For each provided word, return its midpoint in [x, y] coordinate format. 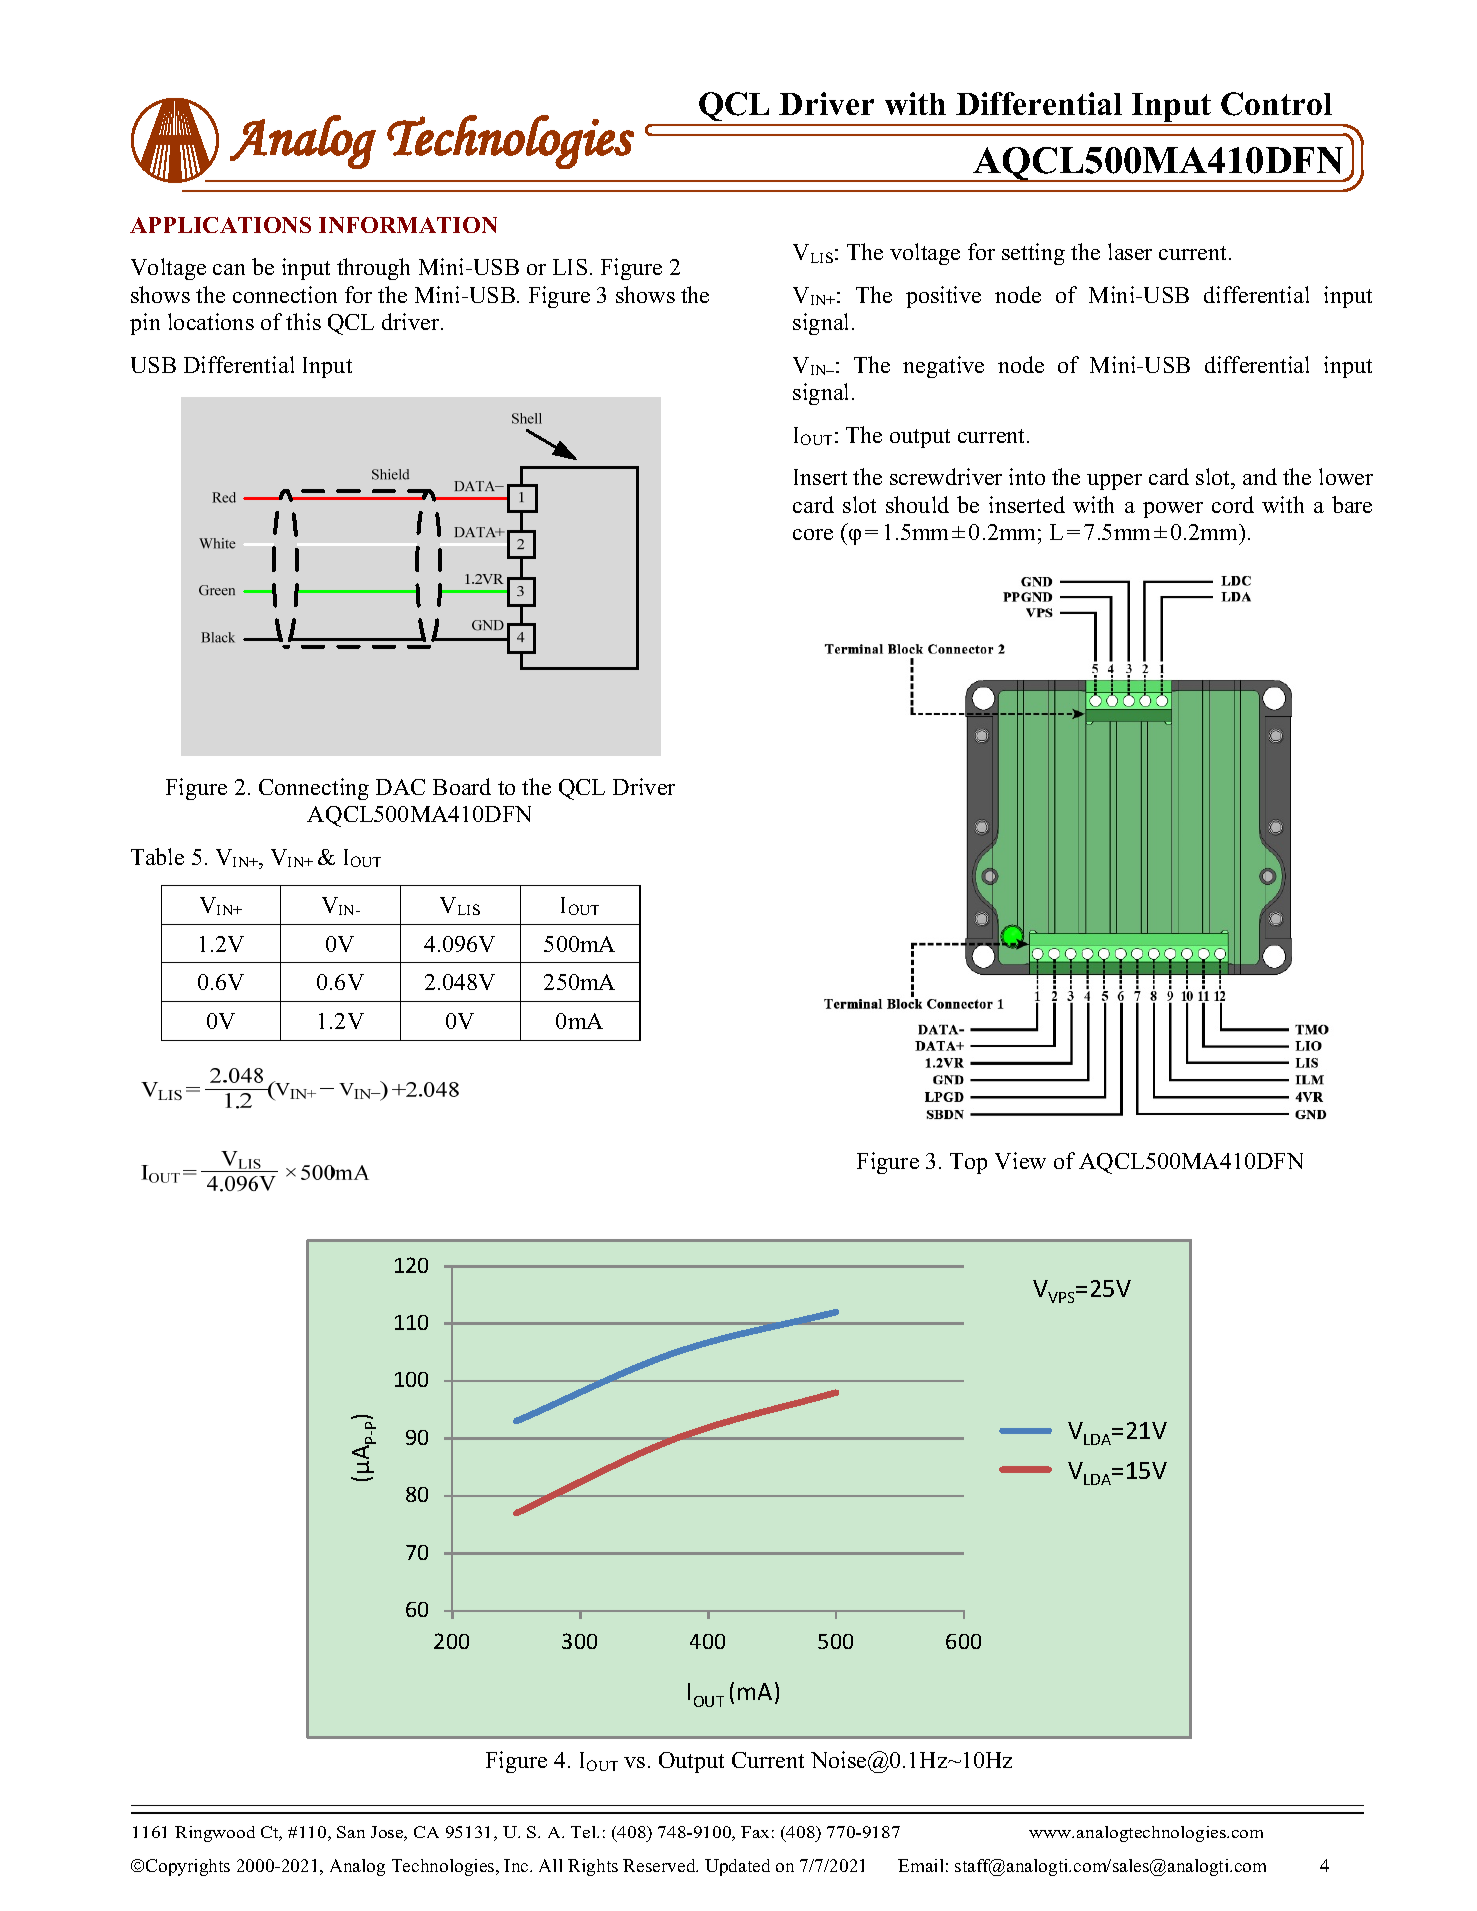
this [303, 321]
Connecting [314, 789]
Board [462, 786]
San [351, 1832]
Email [920, 1865]
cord [1233, 504]
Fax [755, 1832]
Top [968, 1163]
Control [1276, 104]
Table [157, 856]
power [1173, 510]
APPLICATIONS [220, 225]
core [813, 534]
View [1020, 1160]
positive [943, 297]
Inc [517, 1865]
